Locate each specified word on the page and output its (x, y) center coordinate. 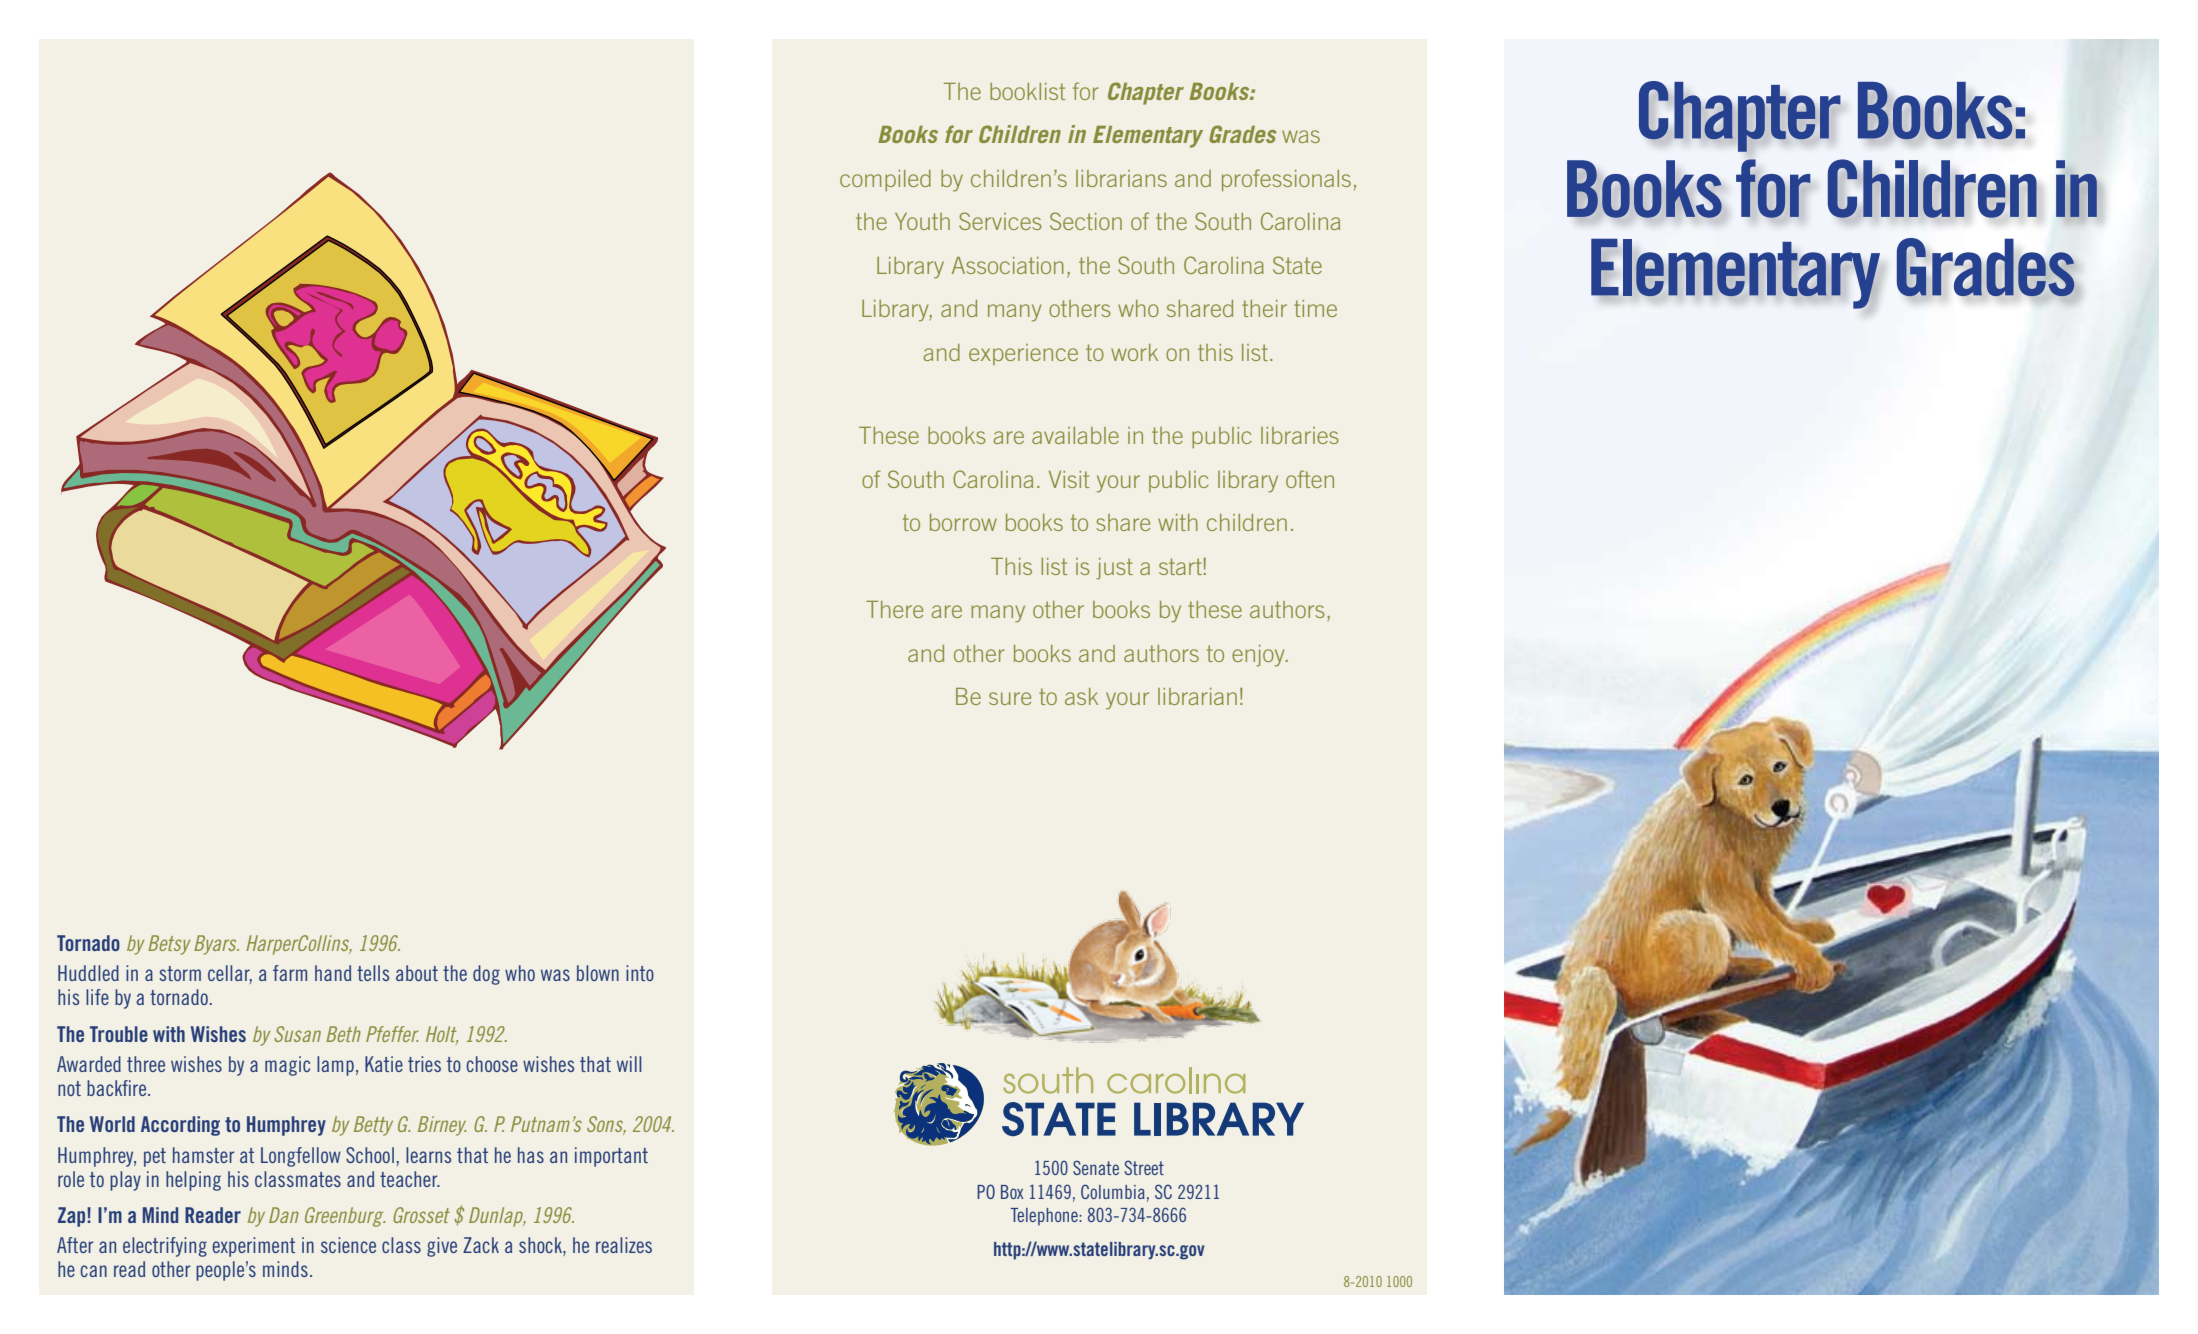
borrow (963, 522)
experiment (253, 1247)
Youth (922, 221)
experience (1023, 354)
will (629, 1064)
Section (1086, 221)
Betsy (169, 945)
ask (1081, 696)
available (1075, 435)
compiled (885, 180)
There (894, 609)
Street (1144, 1167)
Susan (297, 1034)
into (640, 973)
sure (1010, 698)
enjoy (1259, 656)
